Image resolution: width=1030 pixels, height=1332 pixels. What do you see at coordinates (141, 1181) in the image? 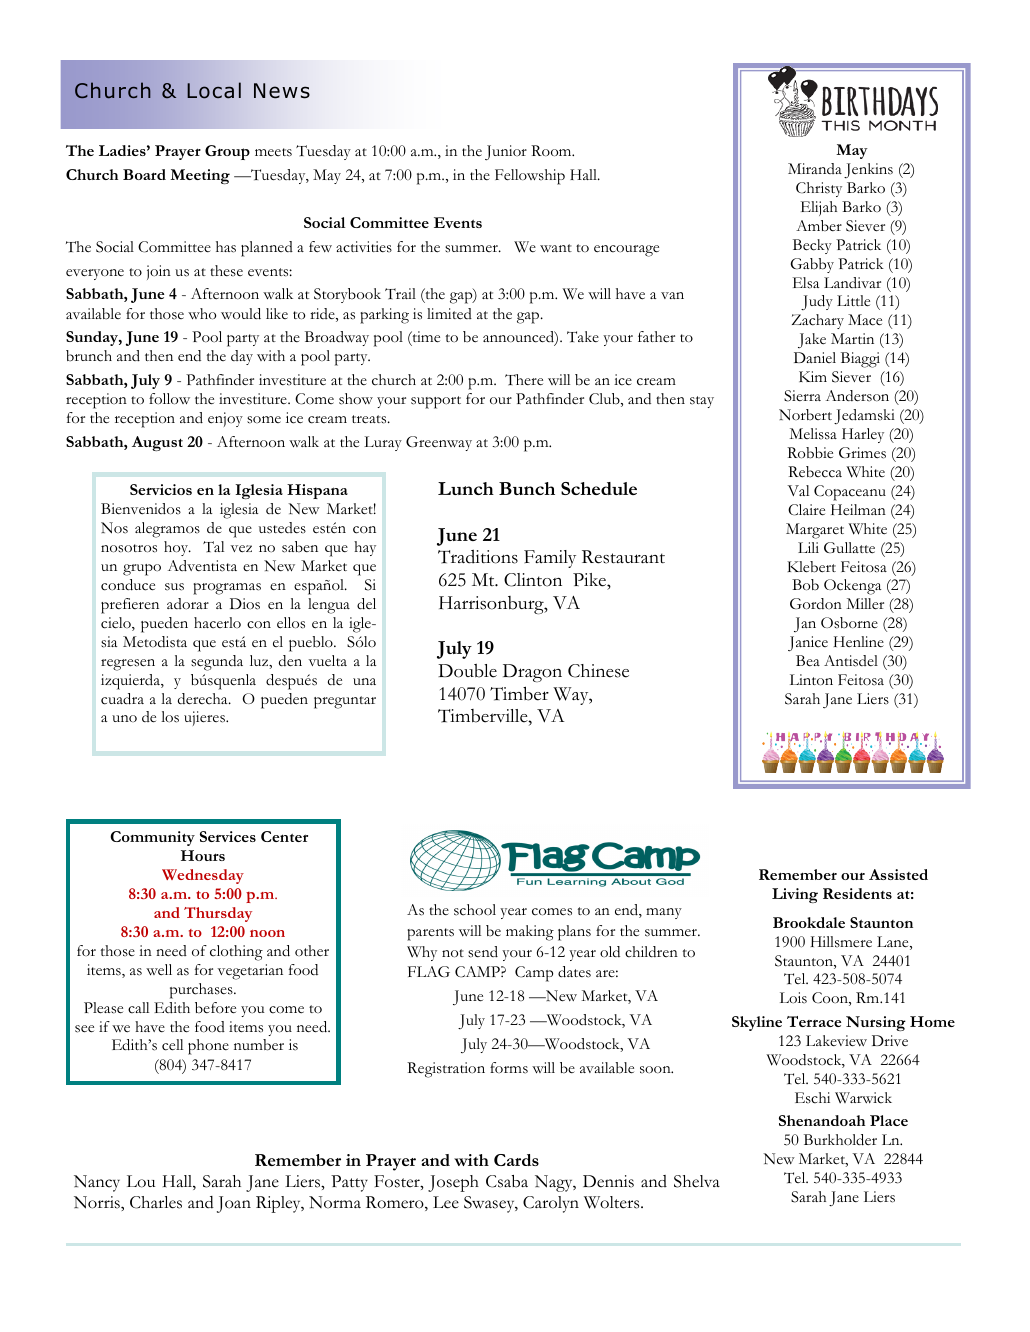
I see `Lou` at bounding box center [141, 1181].
